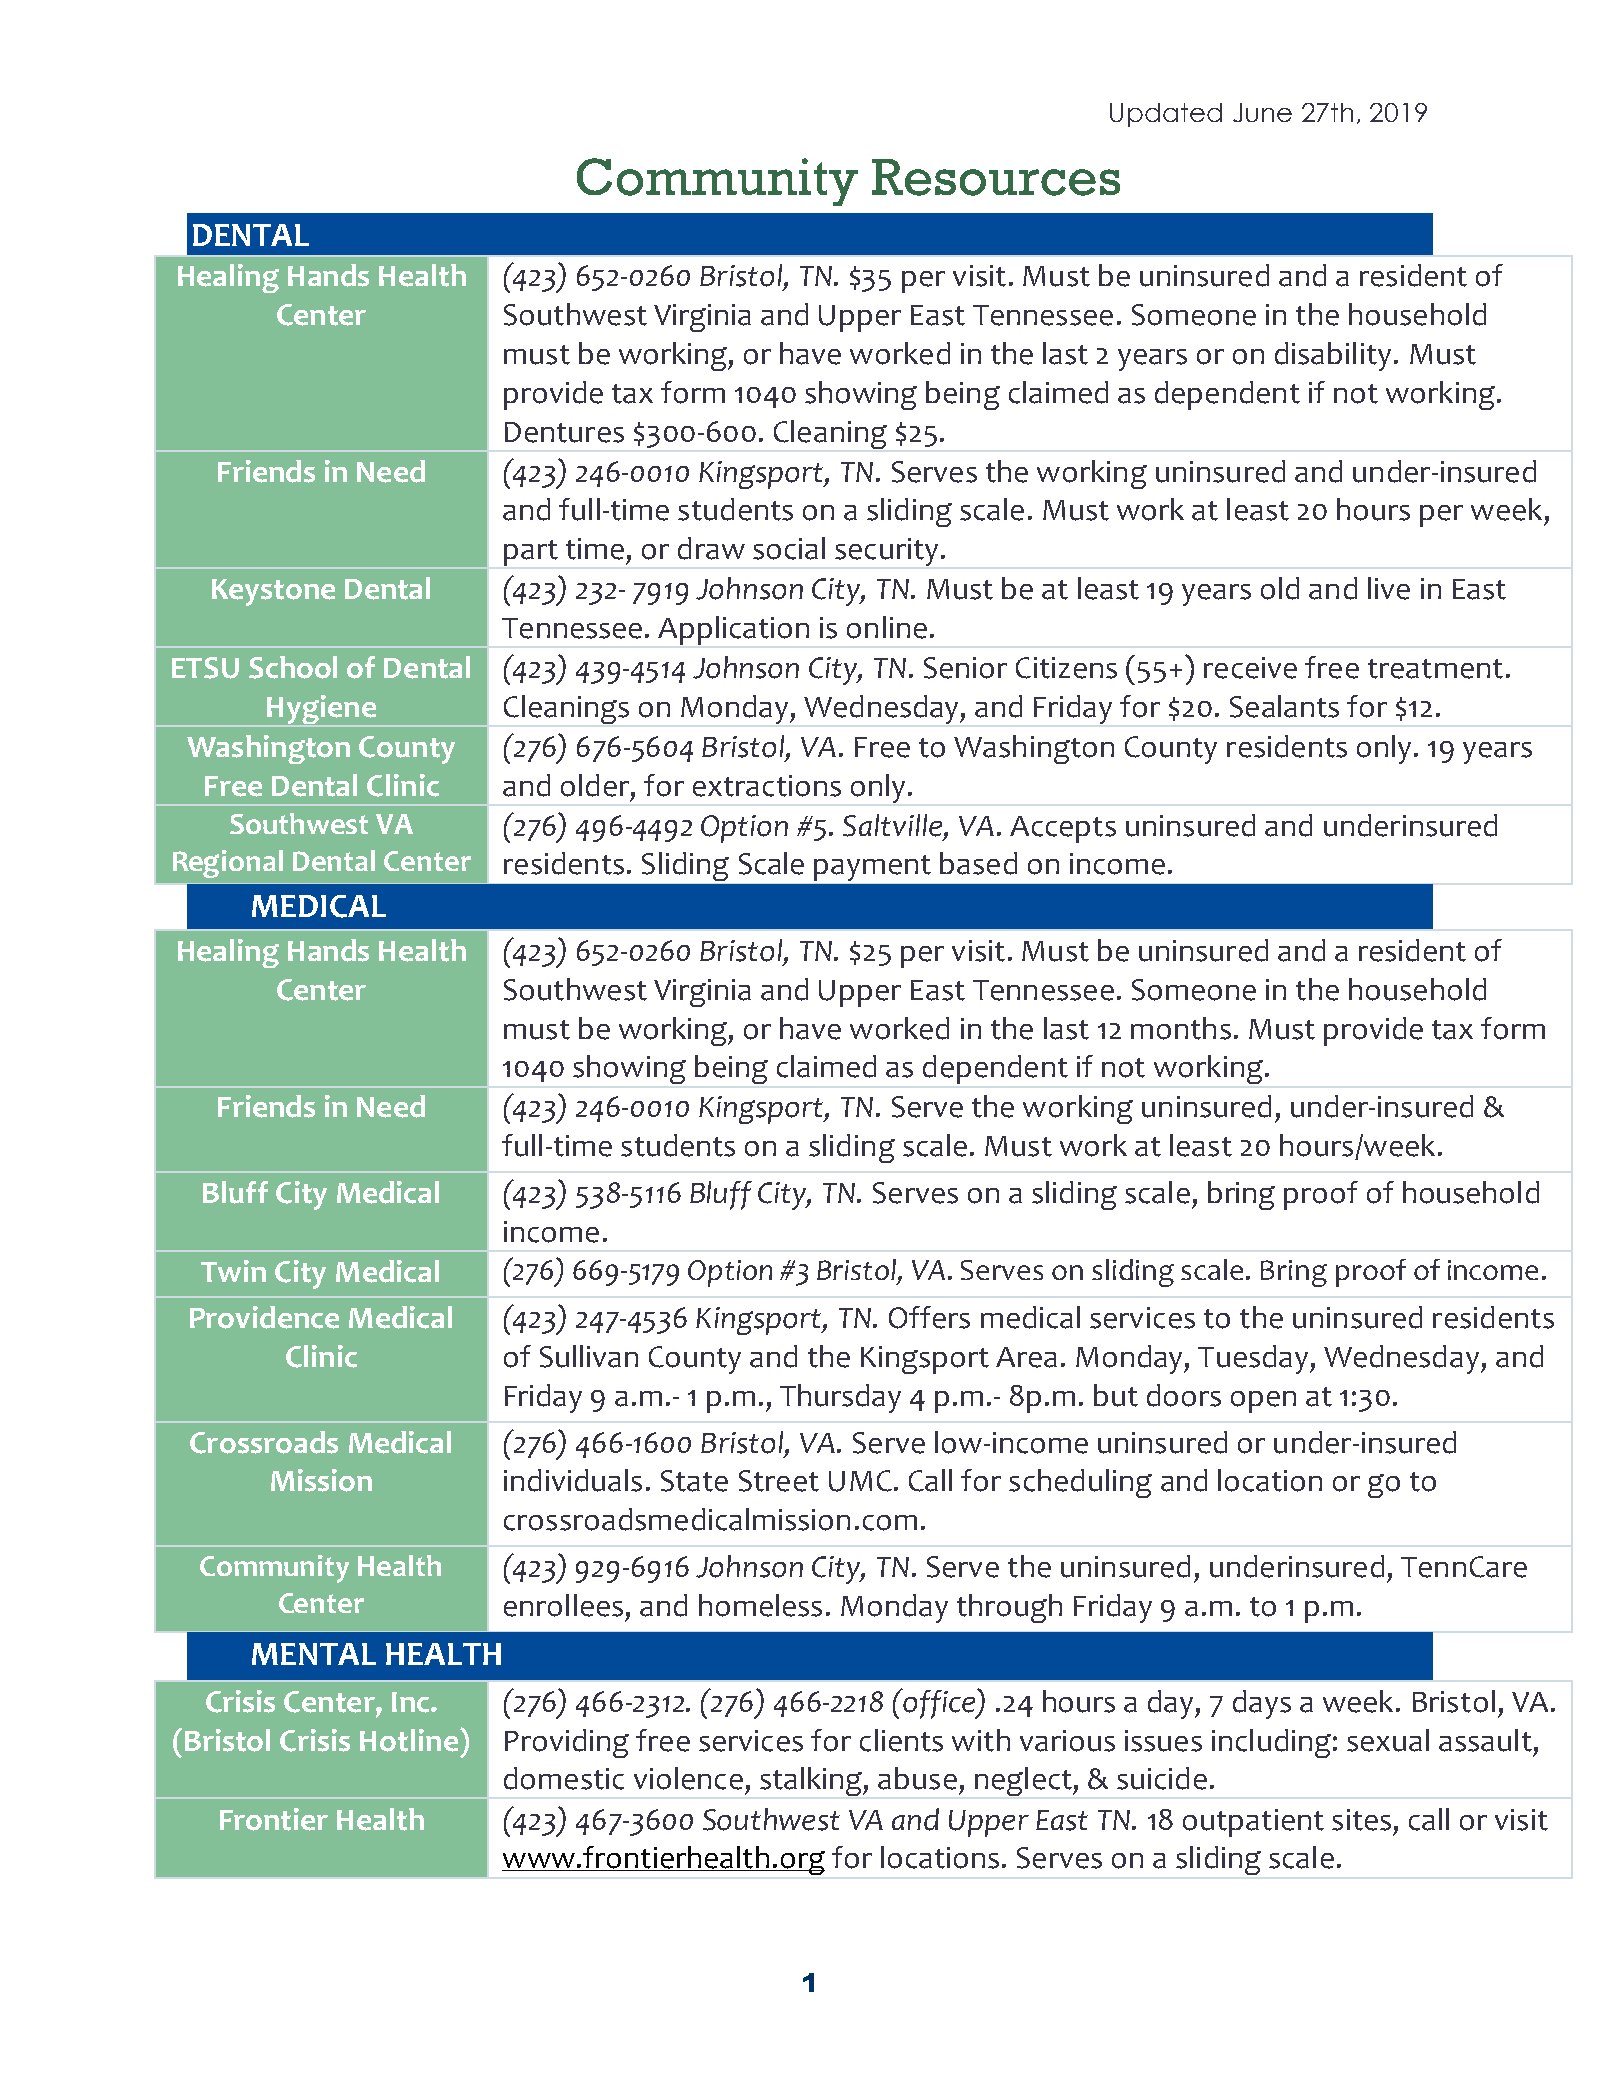 Image resolution: width=1619 pixels, height=2095 pixels. I want to click on sexual, so click(1388, 1740).
